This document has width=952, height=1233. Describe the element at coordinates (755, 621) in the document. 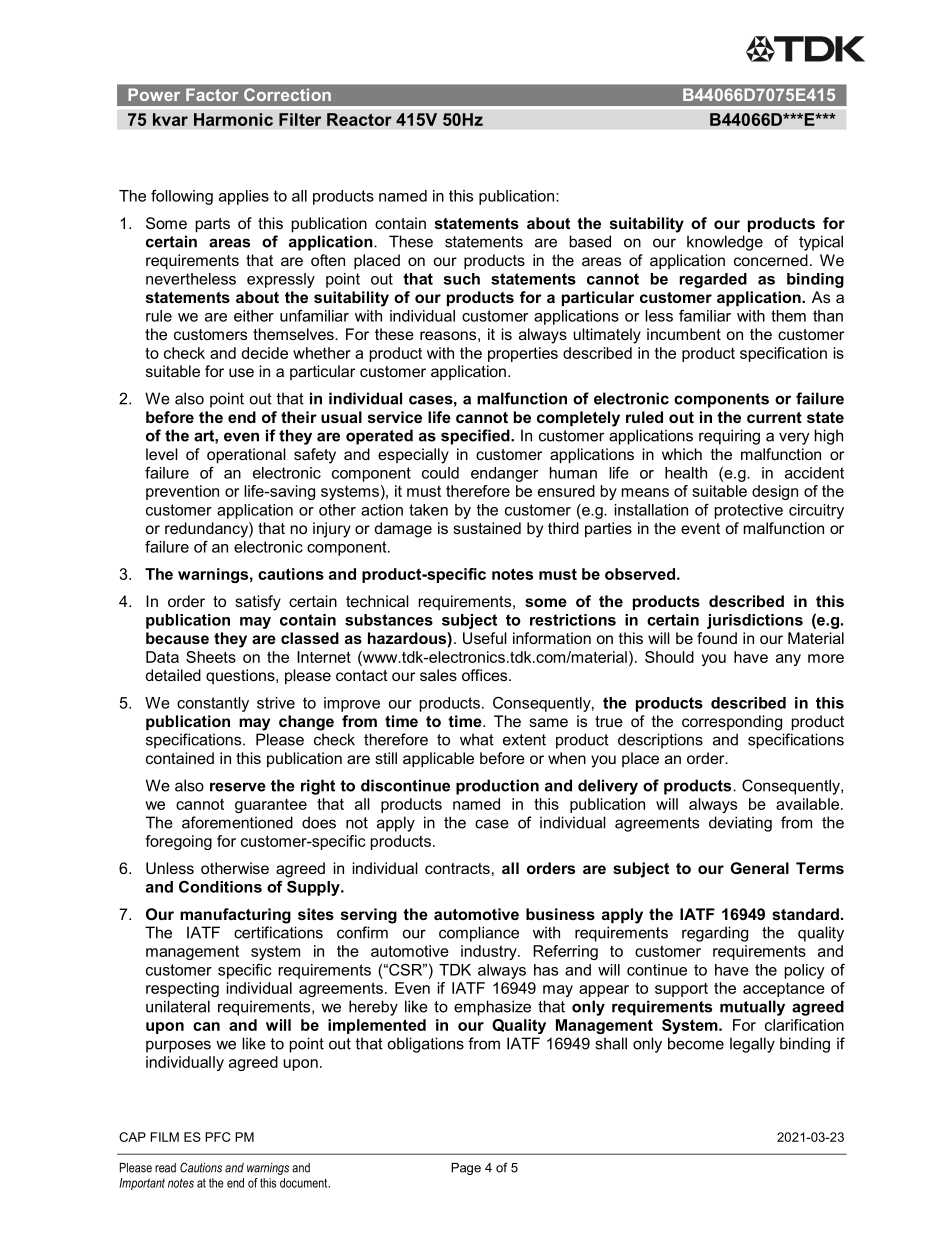

I see `jurisdictions` at that location.
